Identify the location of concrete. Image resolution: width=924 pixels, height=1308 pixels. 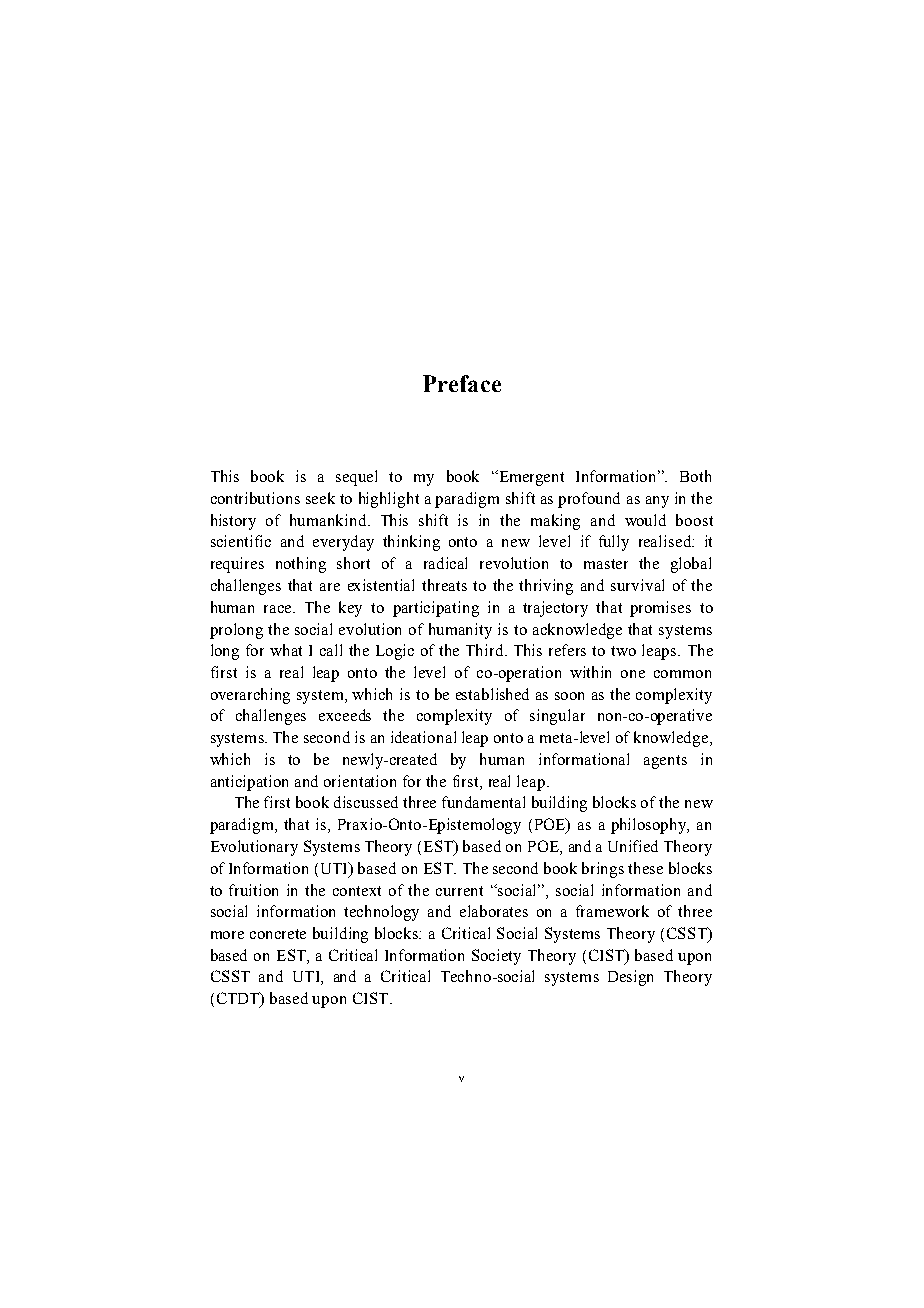
(278, 934).
